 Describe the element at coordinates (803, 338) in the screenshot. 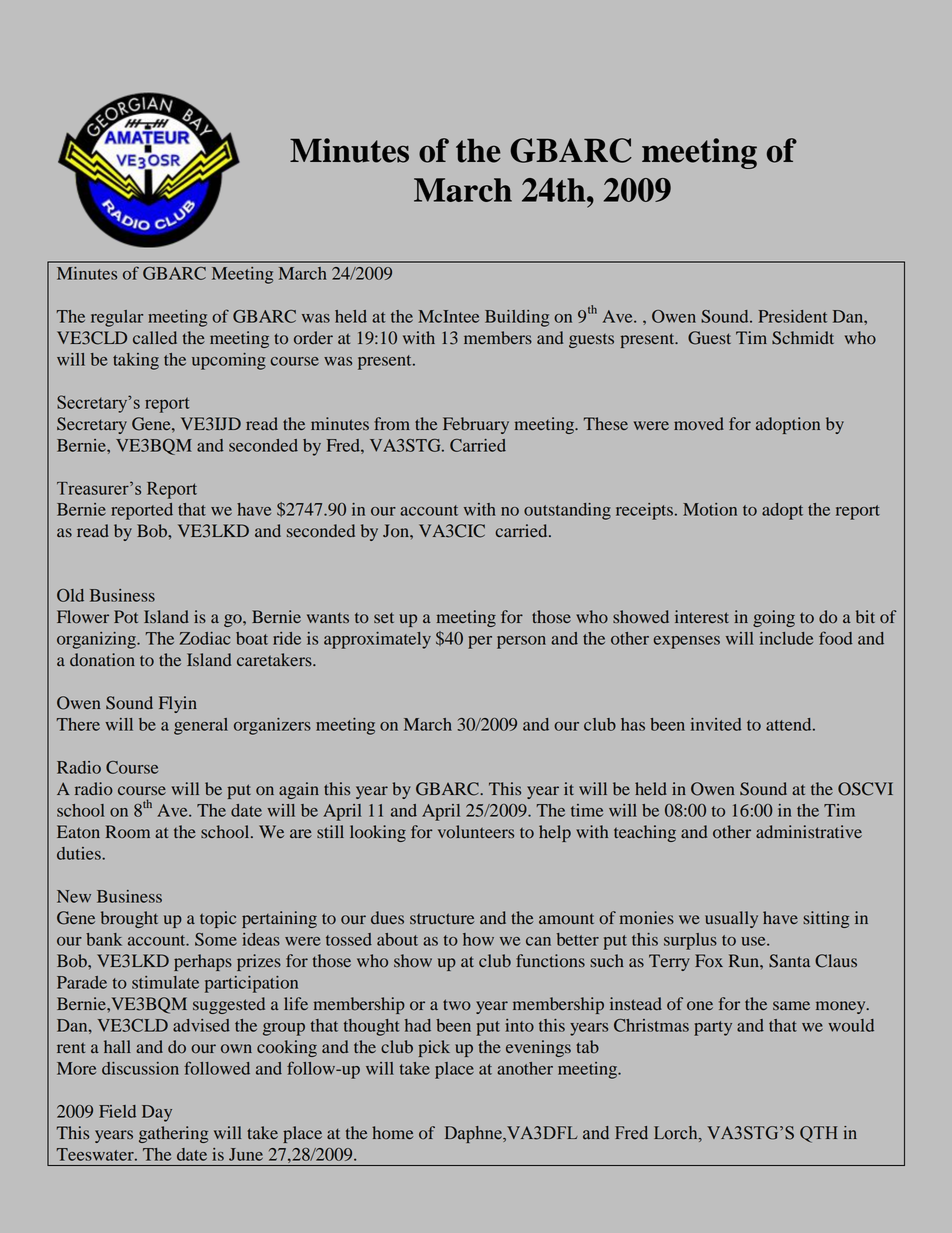

I see `Schmidt` at that location.
